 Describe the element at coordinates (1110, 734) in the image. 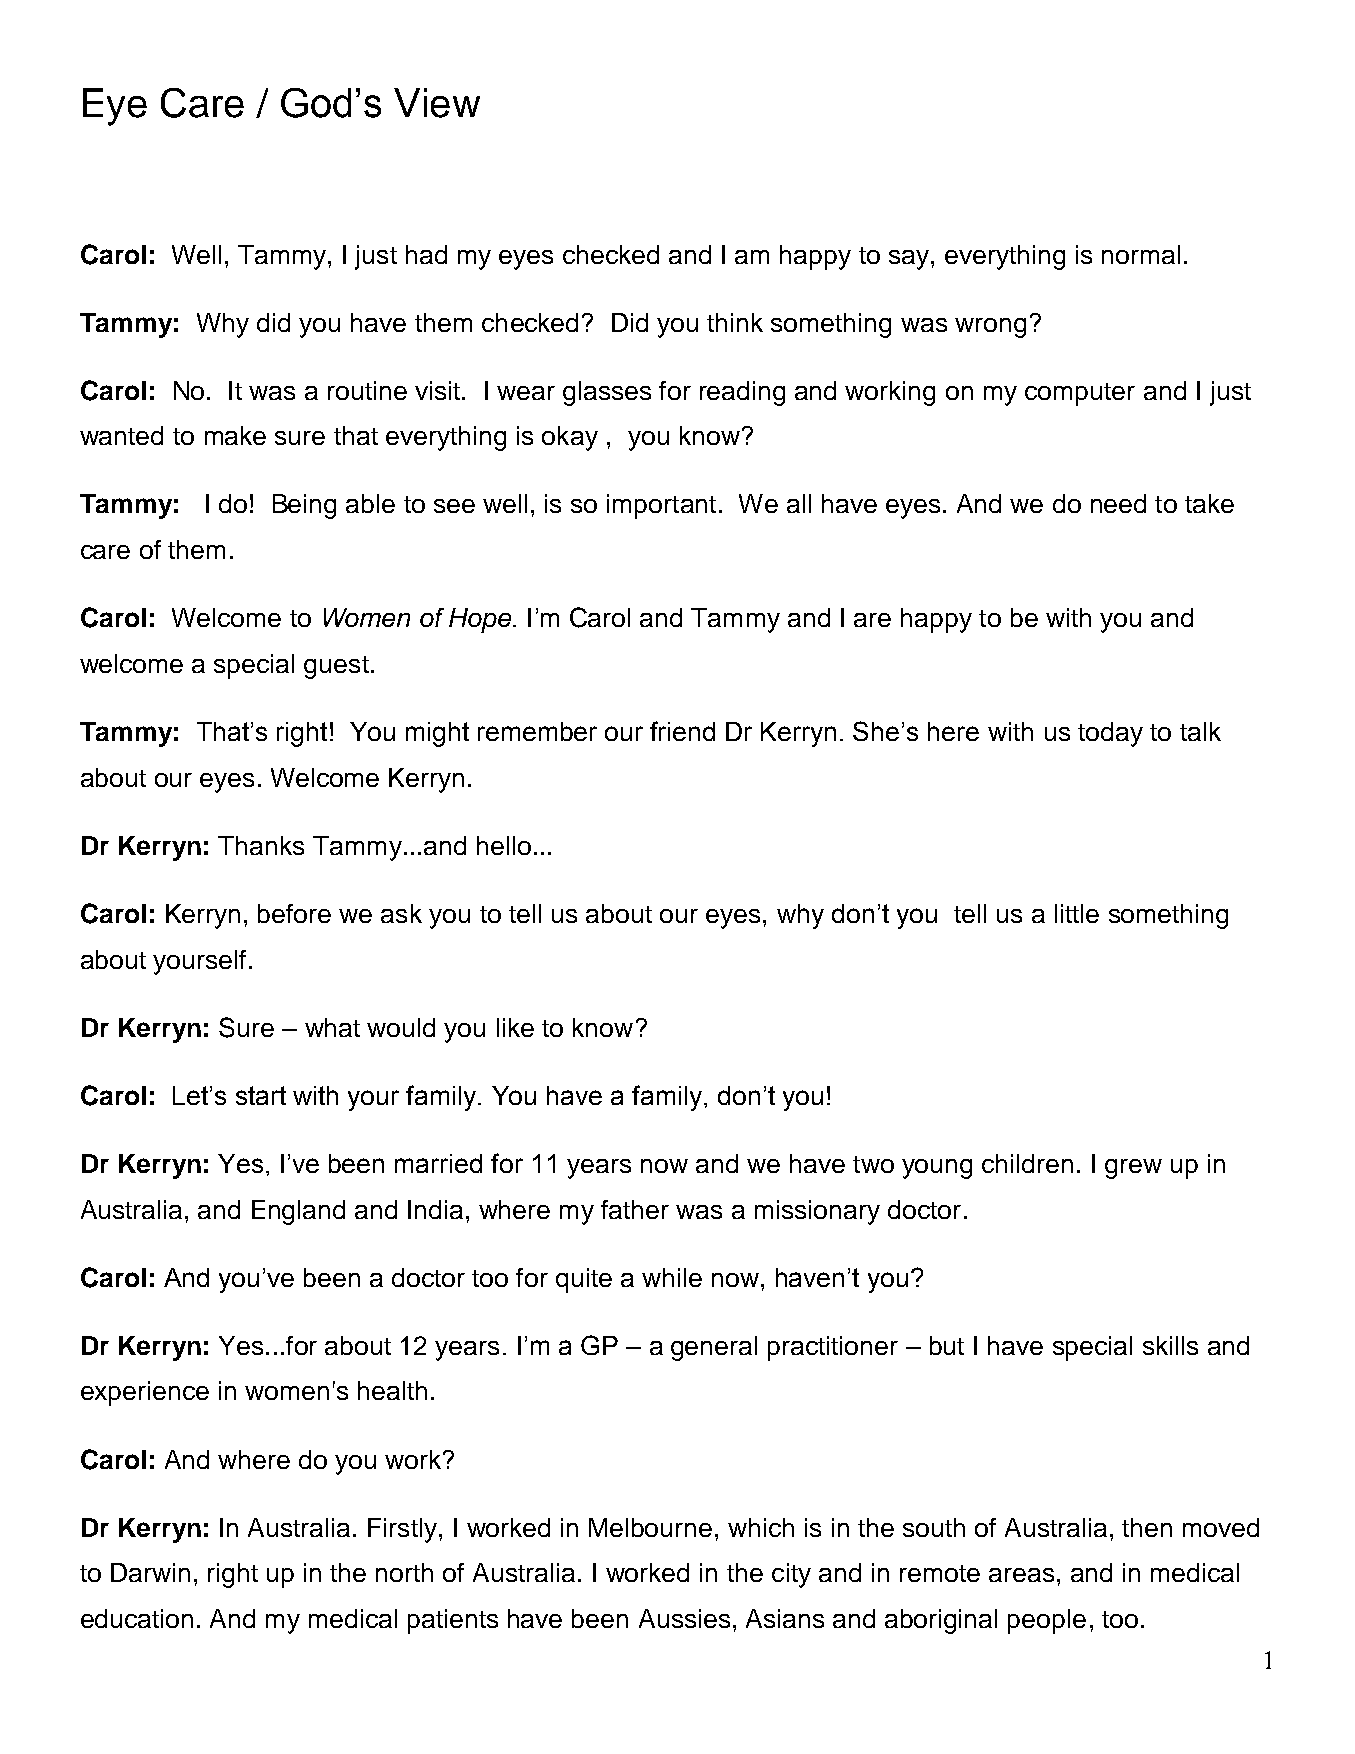

I see `today` at that location.
